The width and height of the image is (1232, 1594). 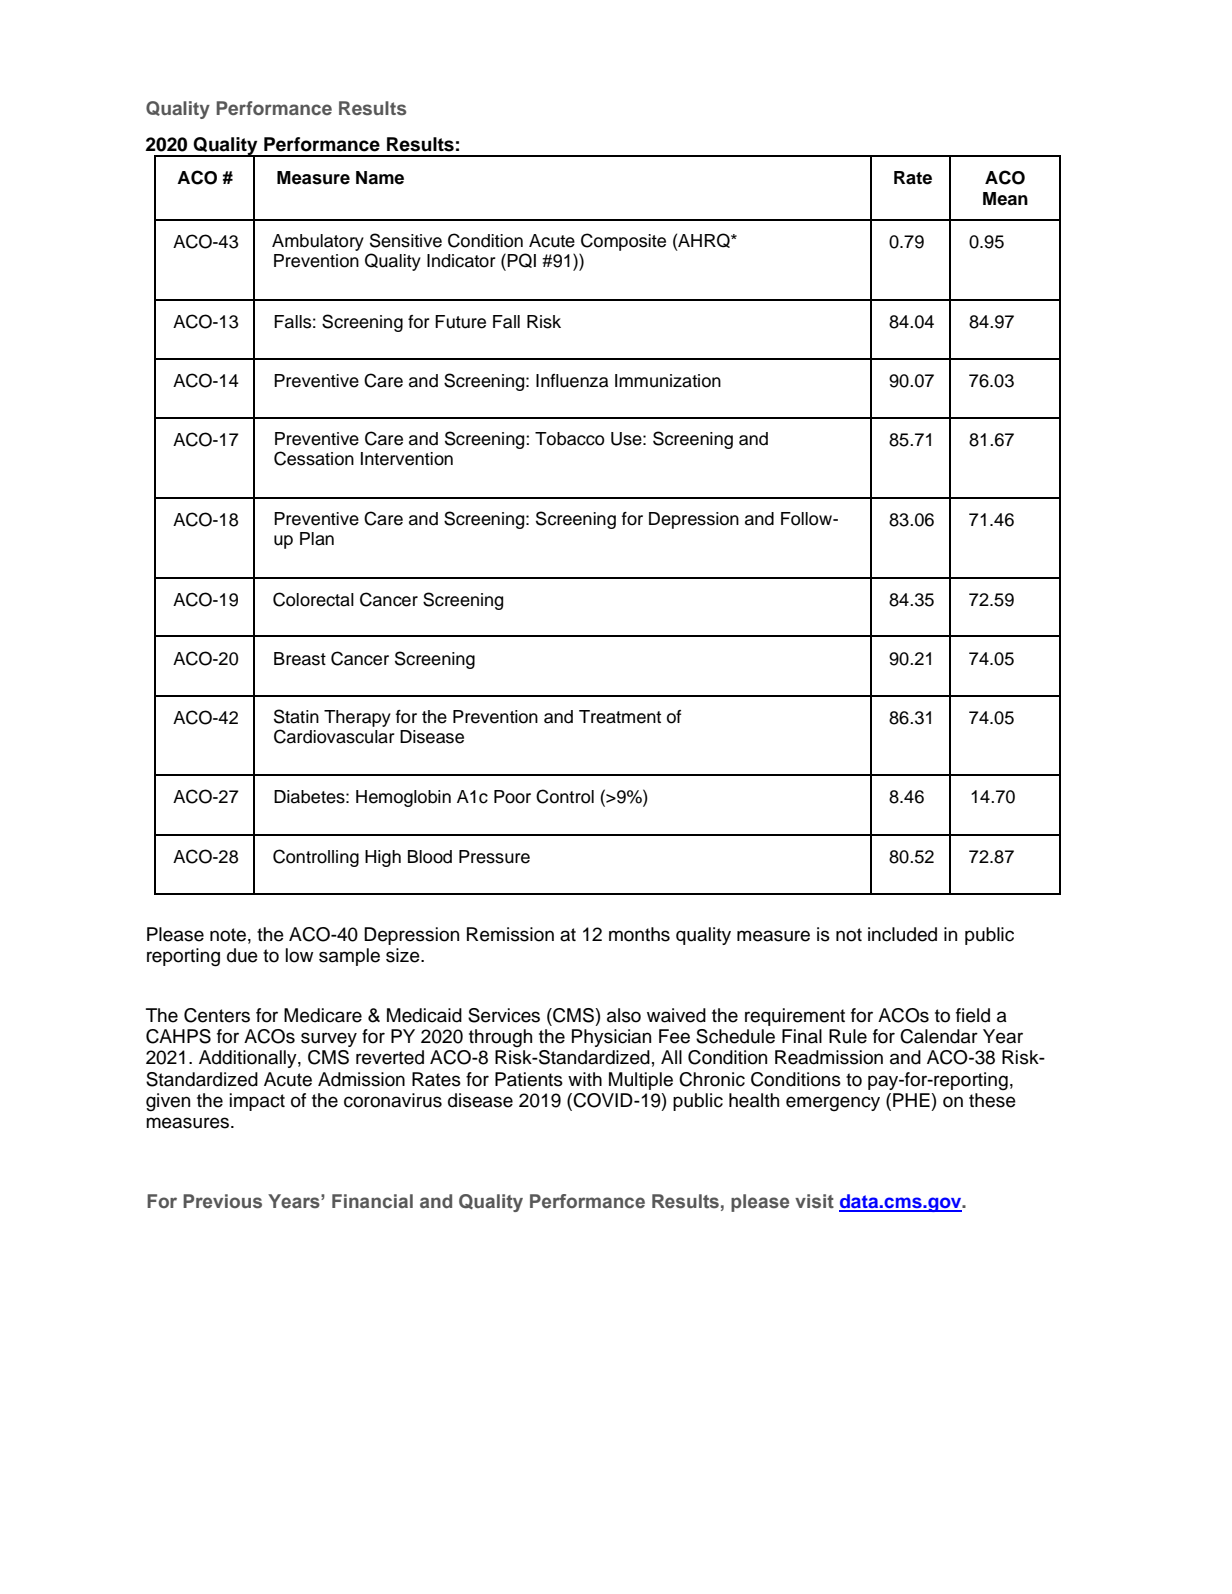 What do you see at coordinates (296, 716) in the image?
I see `Statin` at bounding box center [296, 716].
